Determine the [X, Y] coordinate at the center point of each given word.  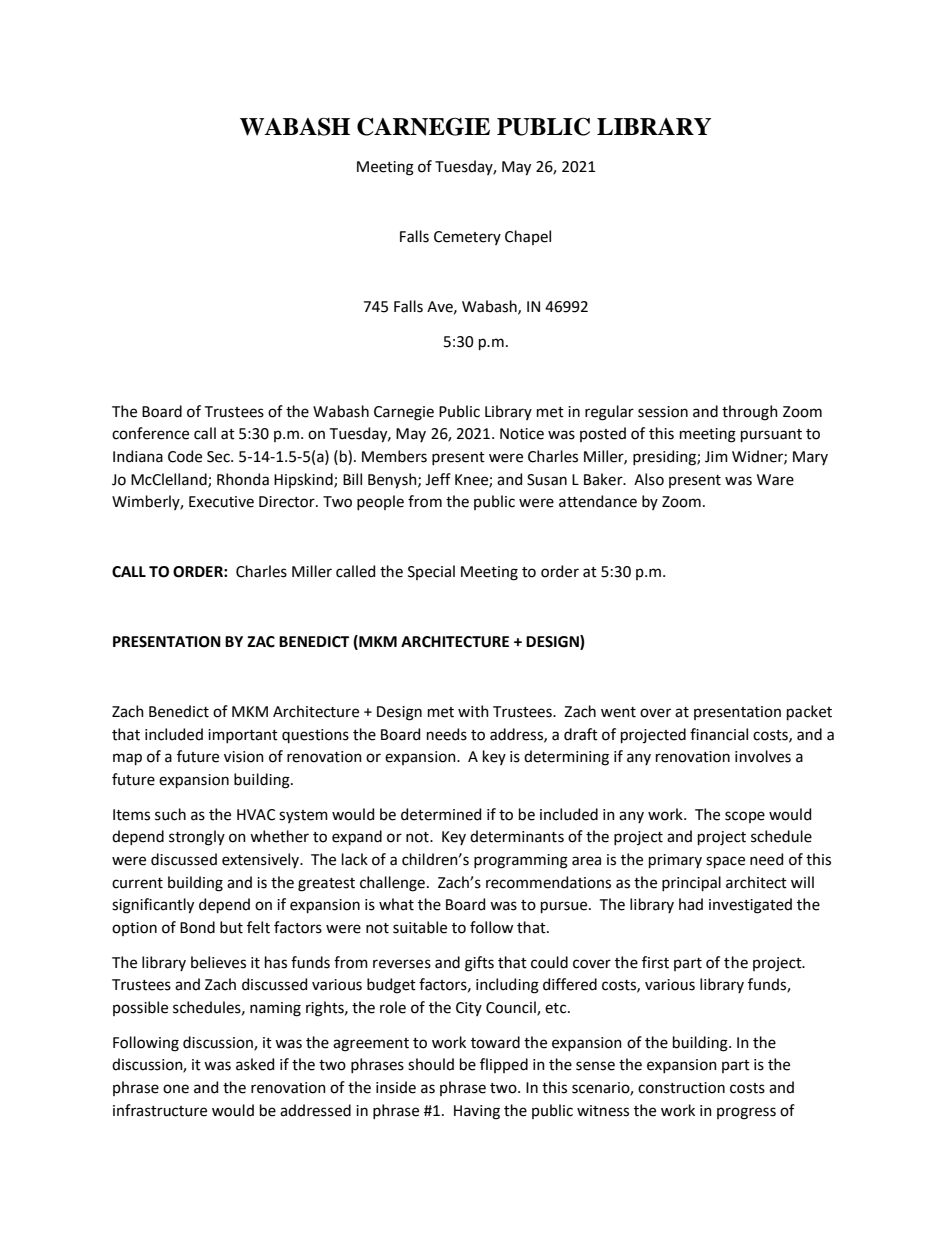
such [170, 814]
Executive [221, 502]
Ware [775, 480]
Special [431, 572]
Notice [522, 434]
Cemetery [467, 238]
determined [441, 814]
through [750, 413]
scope [745, 817]
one [176, 1089]
